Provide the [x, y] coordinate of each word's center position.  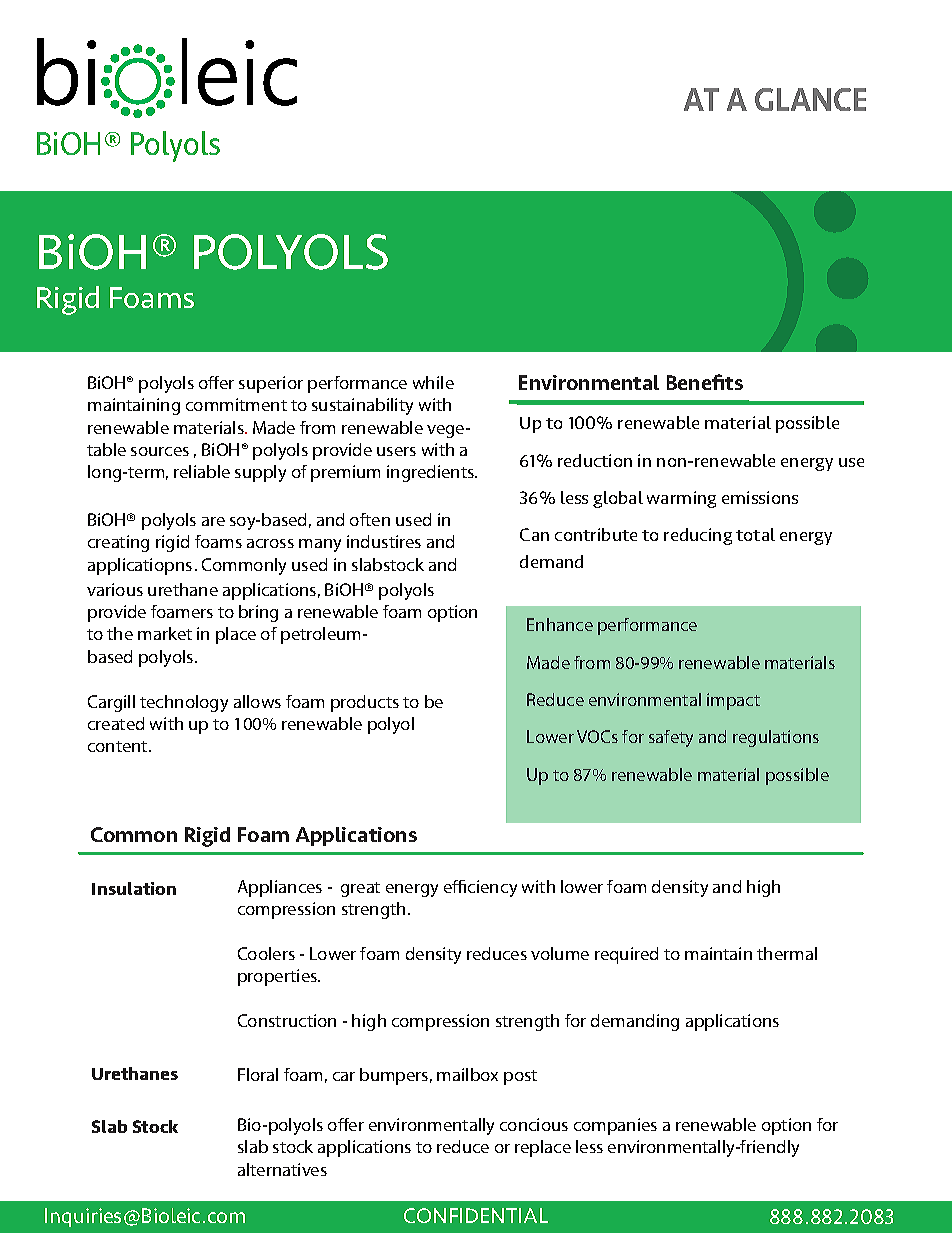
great [360, 889]
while [433, 382]
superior [271, 384]
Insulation [134, 888]
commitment [236, 404]
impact [733, 701]
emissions [760, 497]
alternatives [282, 1169]
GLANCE [810, 99]
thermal [787, 953]
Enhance [560, 624]
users [396, 451]
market [165, 633]
